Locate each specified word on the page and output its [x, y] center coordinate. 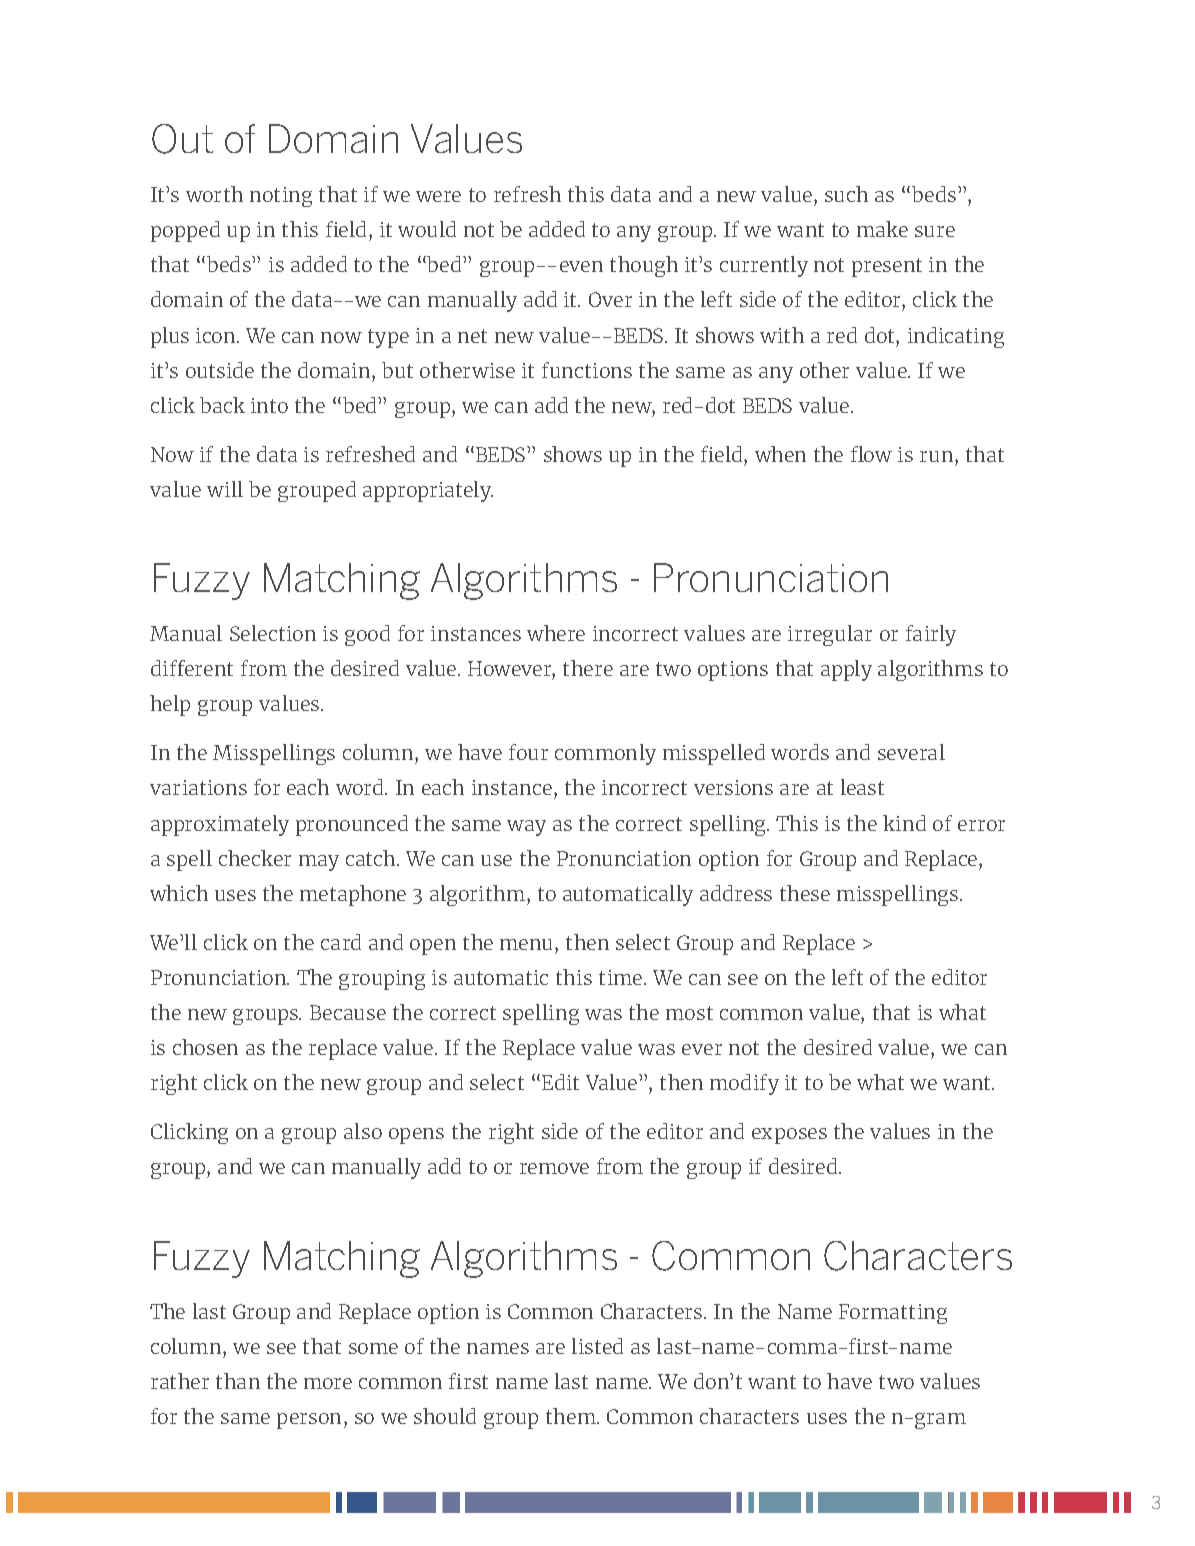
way [526, 828]
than [238, 1381]
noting [281, 197]
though [644, 266]
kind [904, 823]
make [882, 229]
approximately [220, 825]
